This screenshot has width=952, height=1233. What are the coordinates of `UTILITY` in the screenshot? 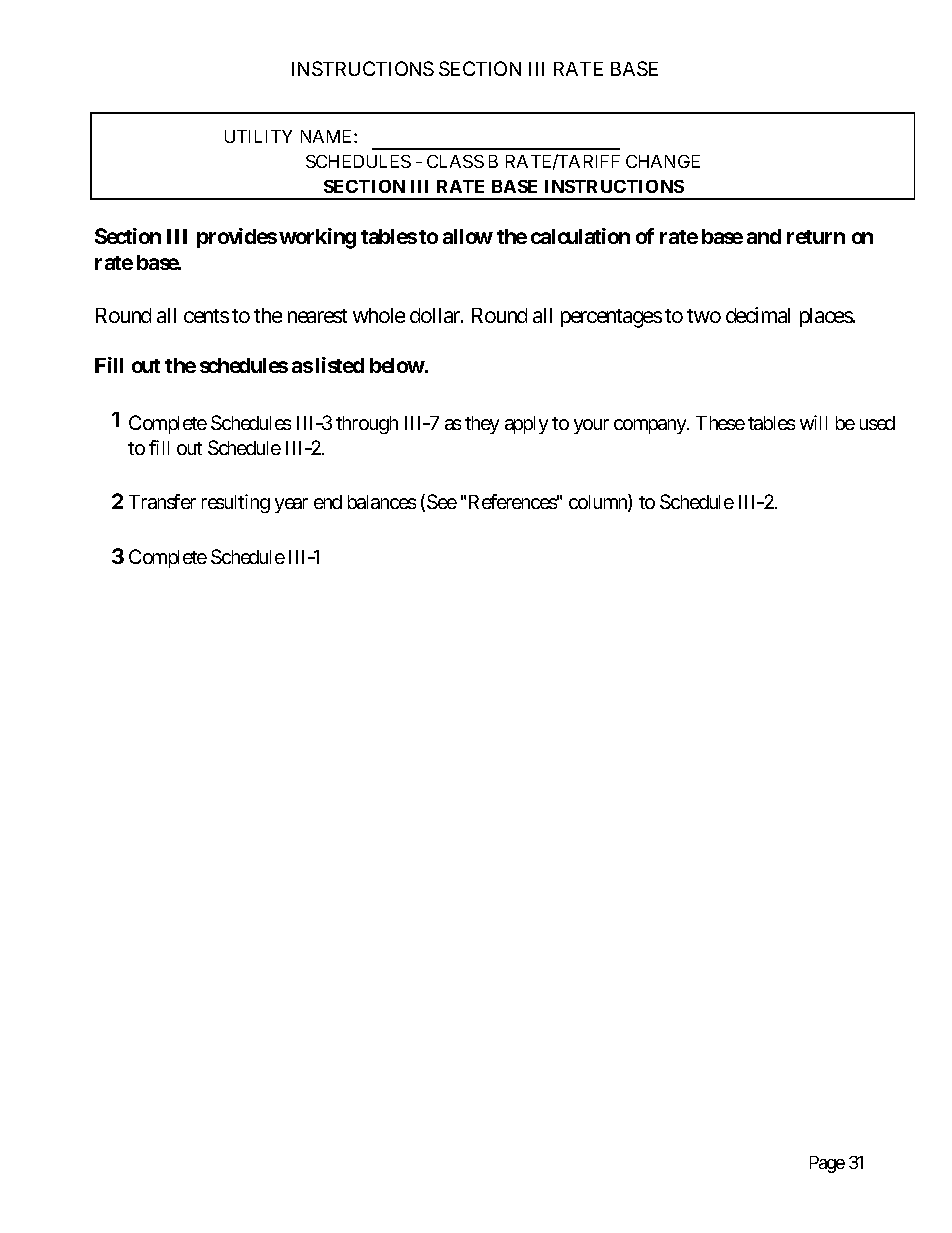 It's located at (258, 136).
